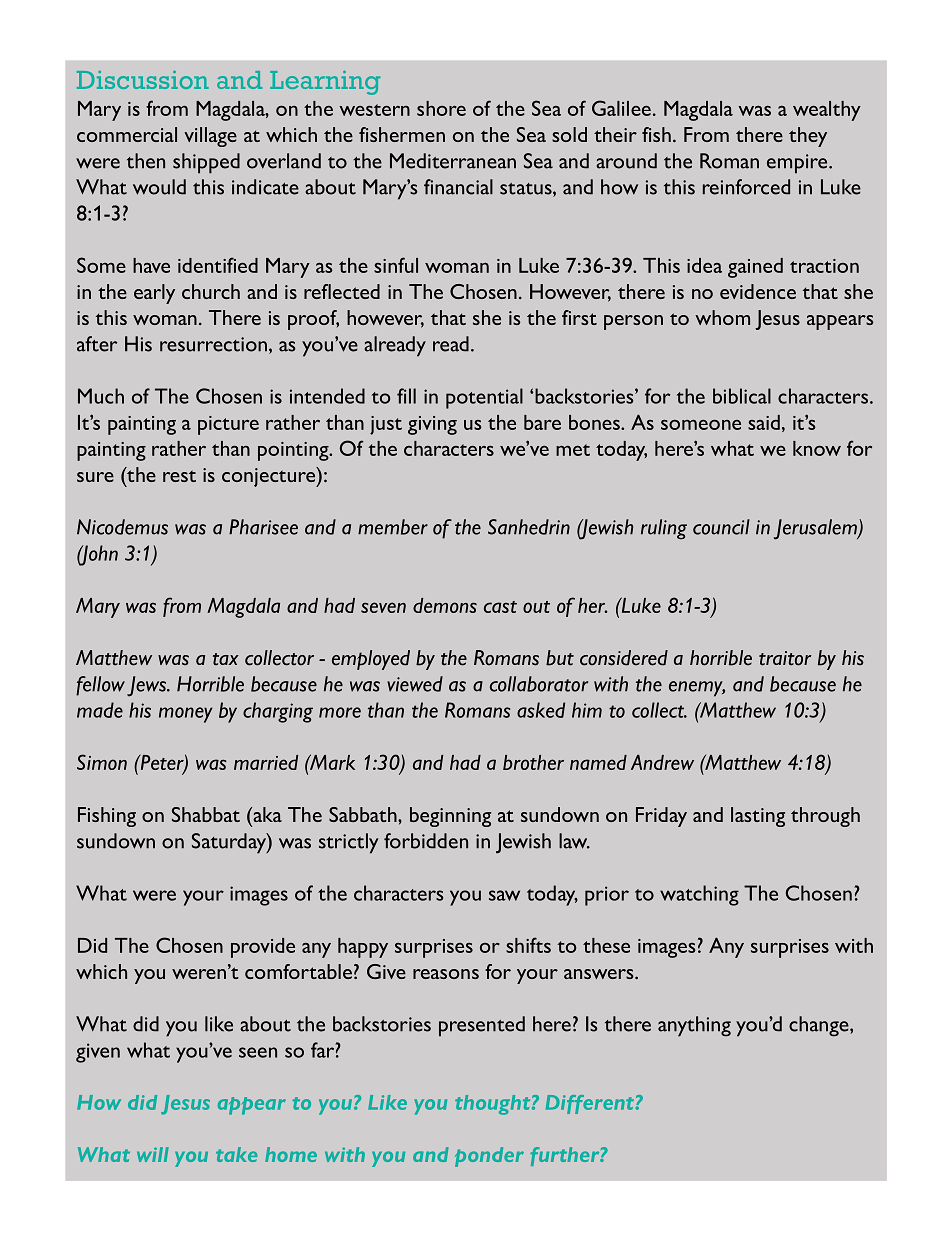  What do you see at coordinates (489, 1157) in the page?
I see `ponder` at bounding box center [489, 1157].
